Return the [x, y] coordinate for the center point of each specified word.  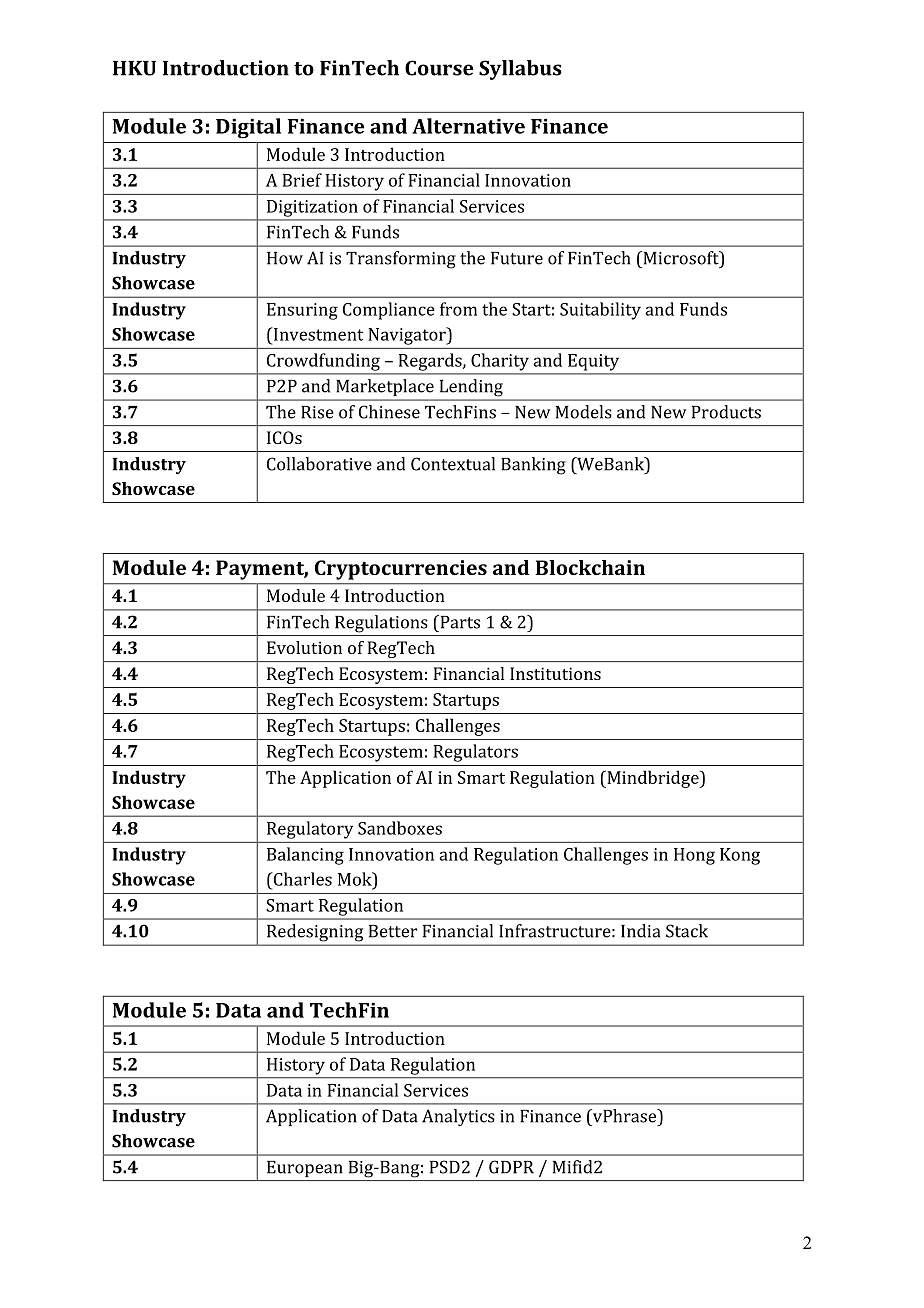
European [305, 1169]
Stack [687, 931]
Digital [248, 128]
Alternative [468, 126]
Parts [459, 622]
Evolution [304, 647]
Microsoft [681, 258]
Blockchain [590, 567]
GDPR [511, 1167]
